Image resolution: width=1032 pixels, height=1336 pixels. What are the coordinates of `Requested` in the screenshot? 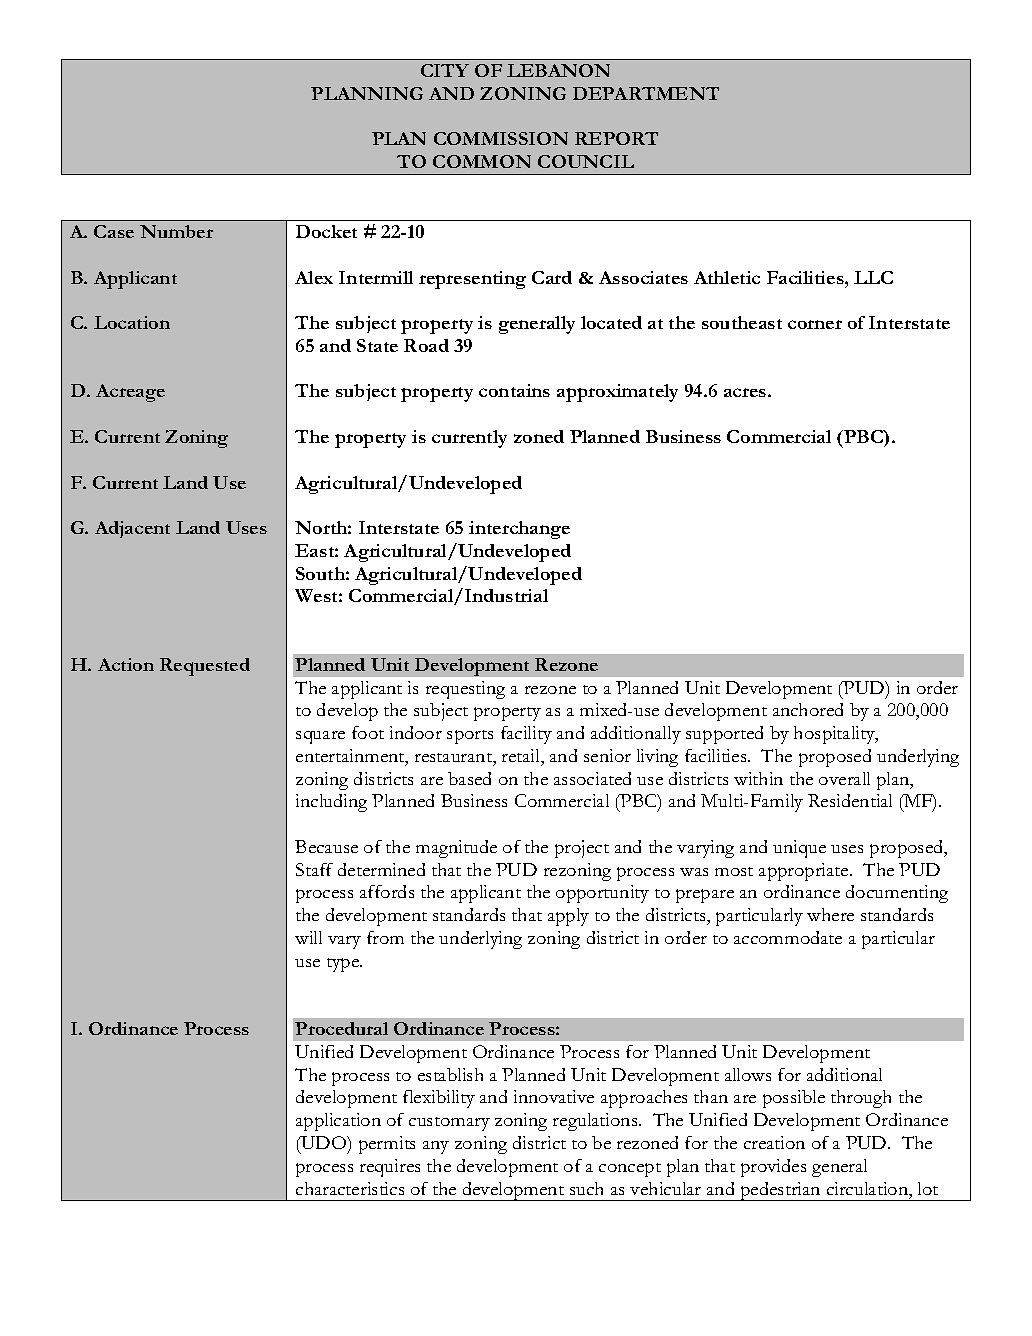 It's located at (205, 667).
